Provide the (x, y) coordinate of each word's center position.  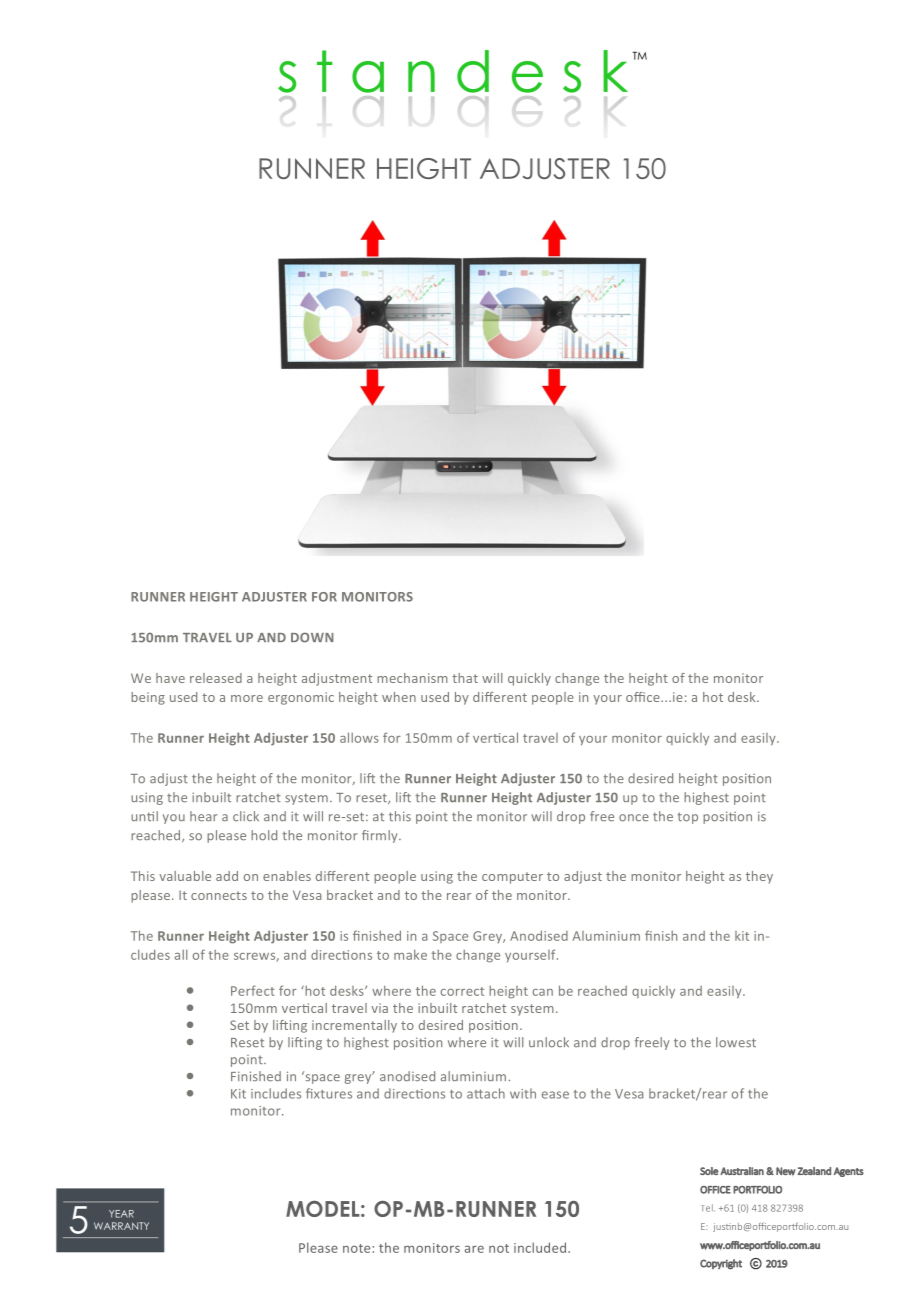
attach (486, 1093)
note (356, 1248)
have (170, 678)
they (759, 877)
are (474, 1249)
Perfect (253, 990)
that (465, 678)
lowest (736, 1042)
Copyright (721, 1264)
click (246, 816)
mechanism (412, 678)
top (688, 818)
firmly (381, 836)
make (410, 954)
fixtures (329, 1093)
